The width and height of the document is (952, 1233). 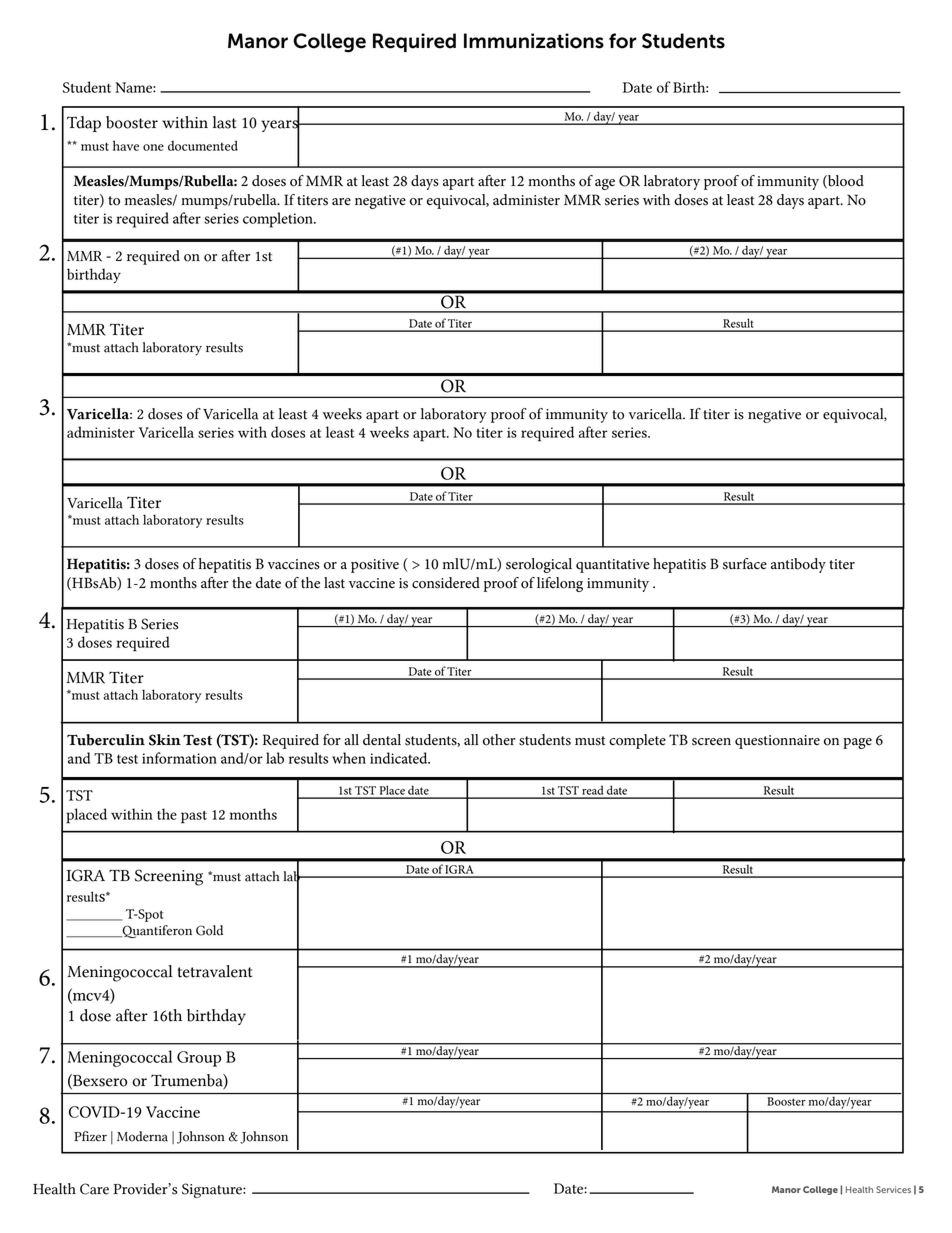 What do you see at coordinates (203, 145) in the document?
I see `documented` at bounding box center [203, 145].
